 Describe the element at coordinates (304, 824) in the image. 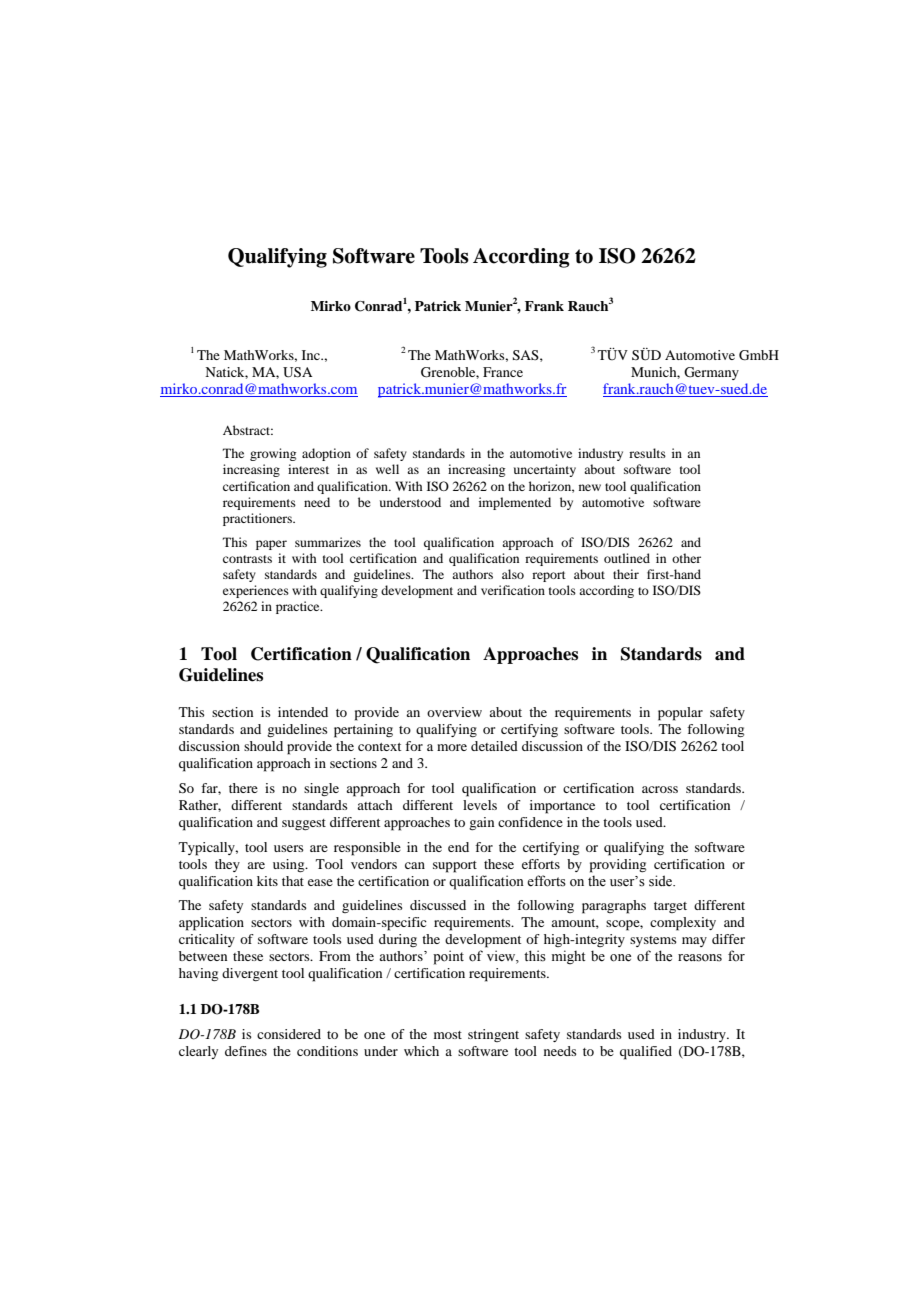

I see `suggest` at that location.
